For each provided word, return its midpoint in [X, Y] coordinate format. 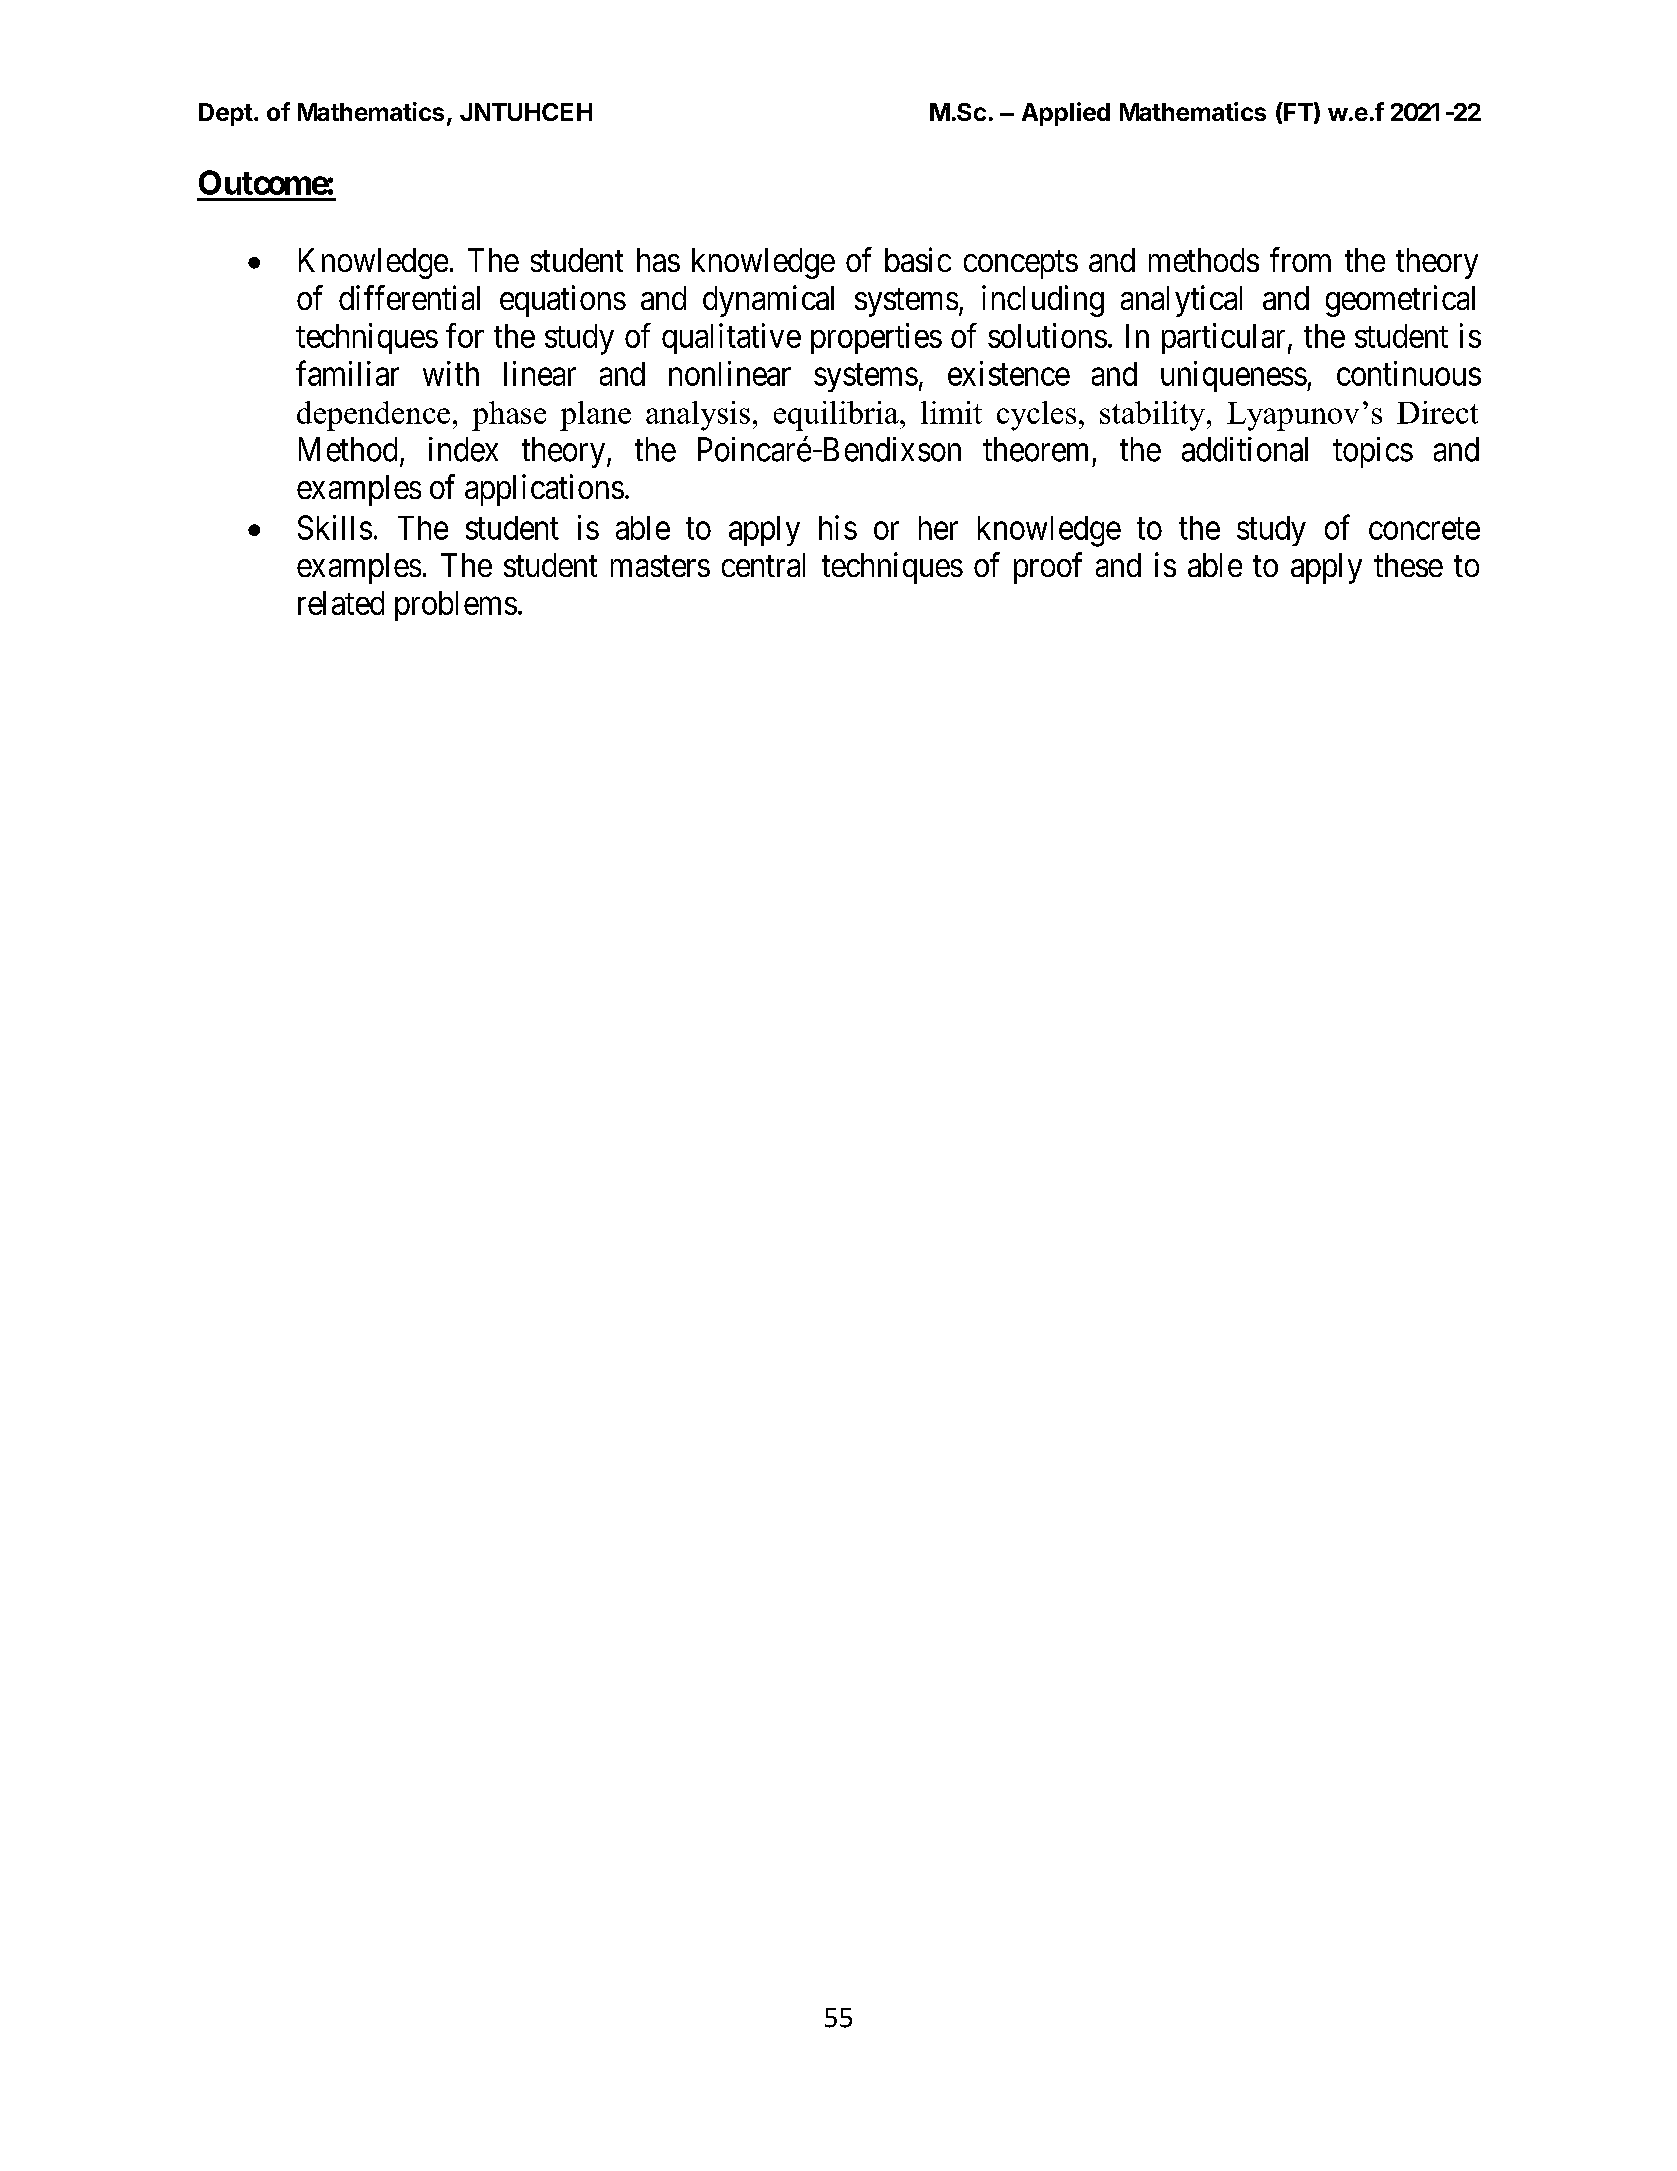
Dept [226, 114]
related [341, 603]
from [1300, 259]
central [763, 565]
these [1408, 565]
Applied [1066, 114]
